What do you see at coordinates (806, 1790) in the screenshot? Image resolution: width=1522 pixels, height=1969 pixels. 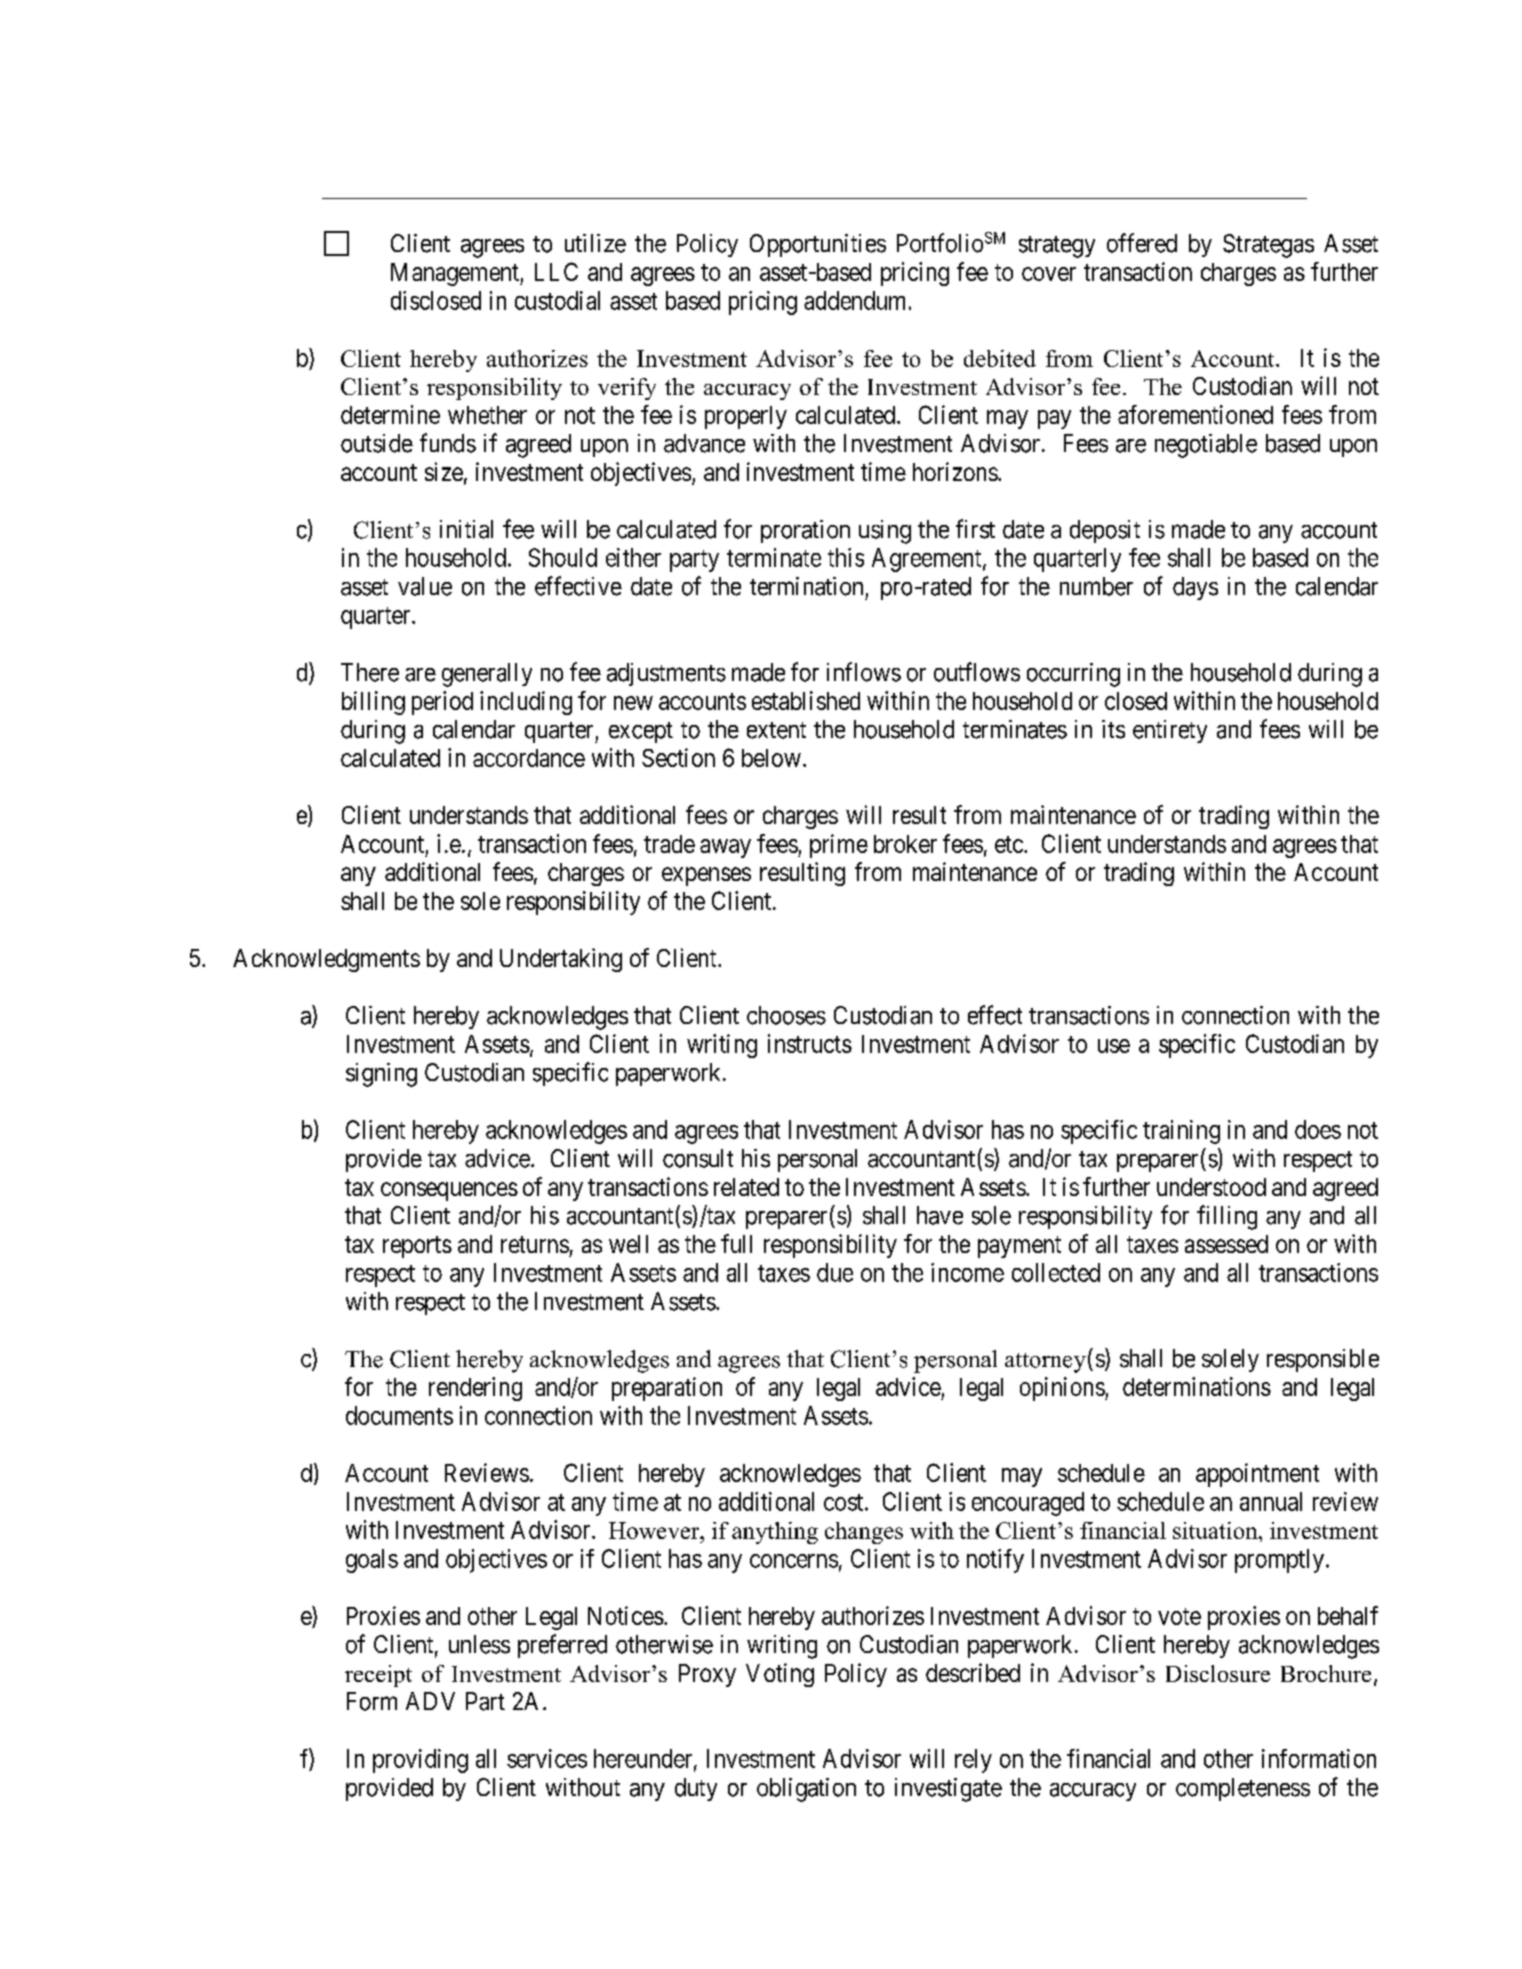 I see `obligation` at bounding box center [806, 1790].
